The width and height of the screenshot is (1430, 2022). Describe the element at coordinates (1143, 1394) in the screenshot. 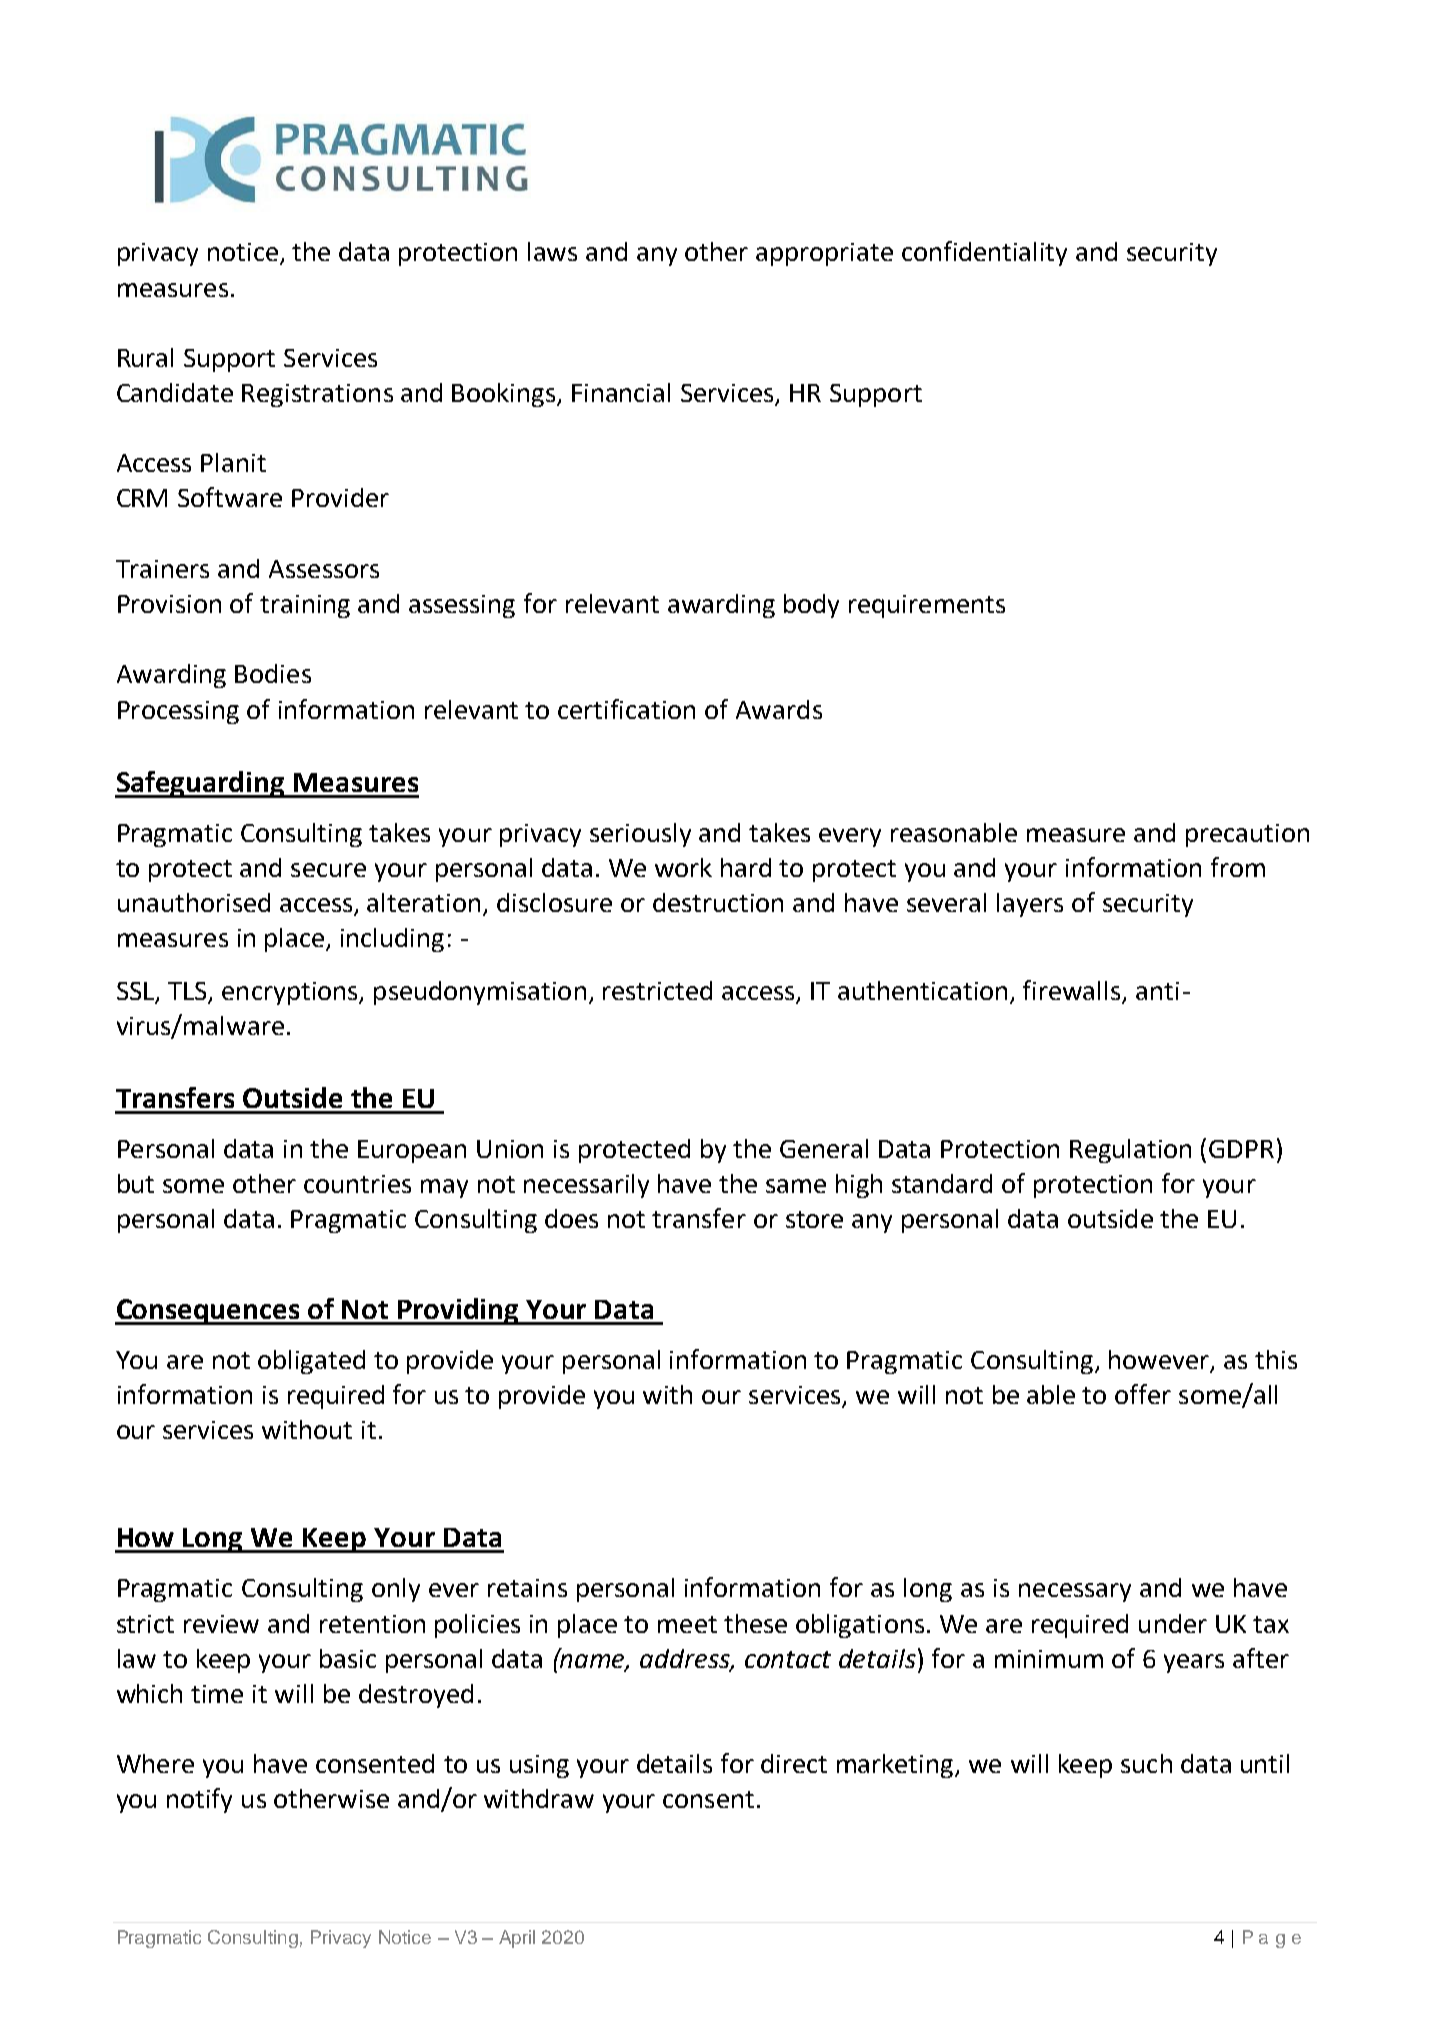

I see `offer` at that location.
